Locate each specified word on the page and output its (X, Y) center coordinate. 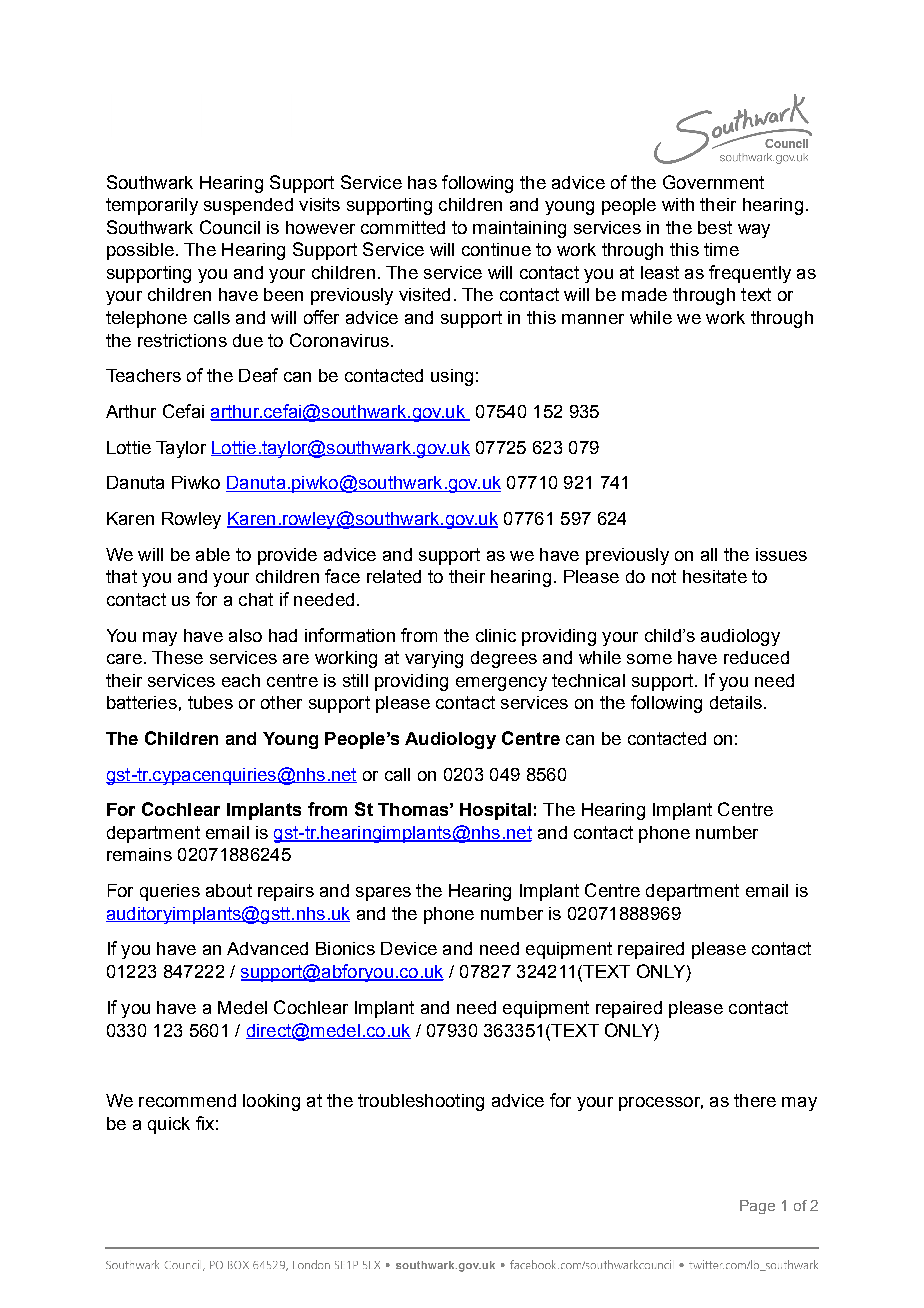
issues (781, 554)
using (452, 377)
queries (170, 892)
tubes (210, 702)
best (715, 227)
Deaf (258, 375)
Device (409, 948)
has (422, 182)
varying (434, 659)
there (755, 1100)
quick (169, 1125)
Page (757, 1207)
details (736, 702)
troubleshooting (421, 1102)
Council (230, 227)
